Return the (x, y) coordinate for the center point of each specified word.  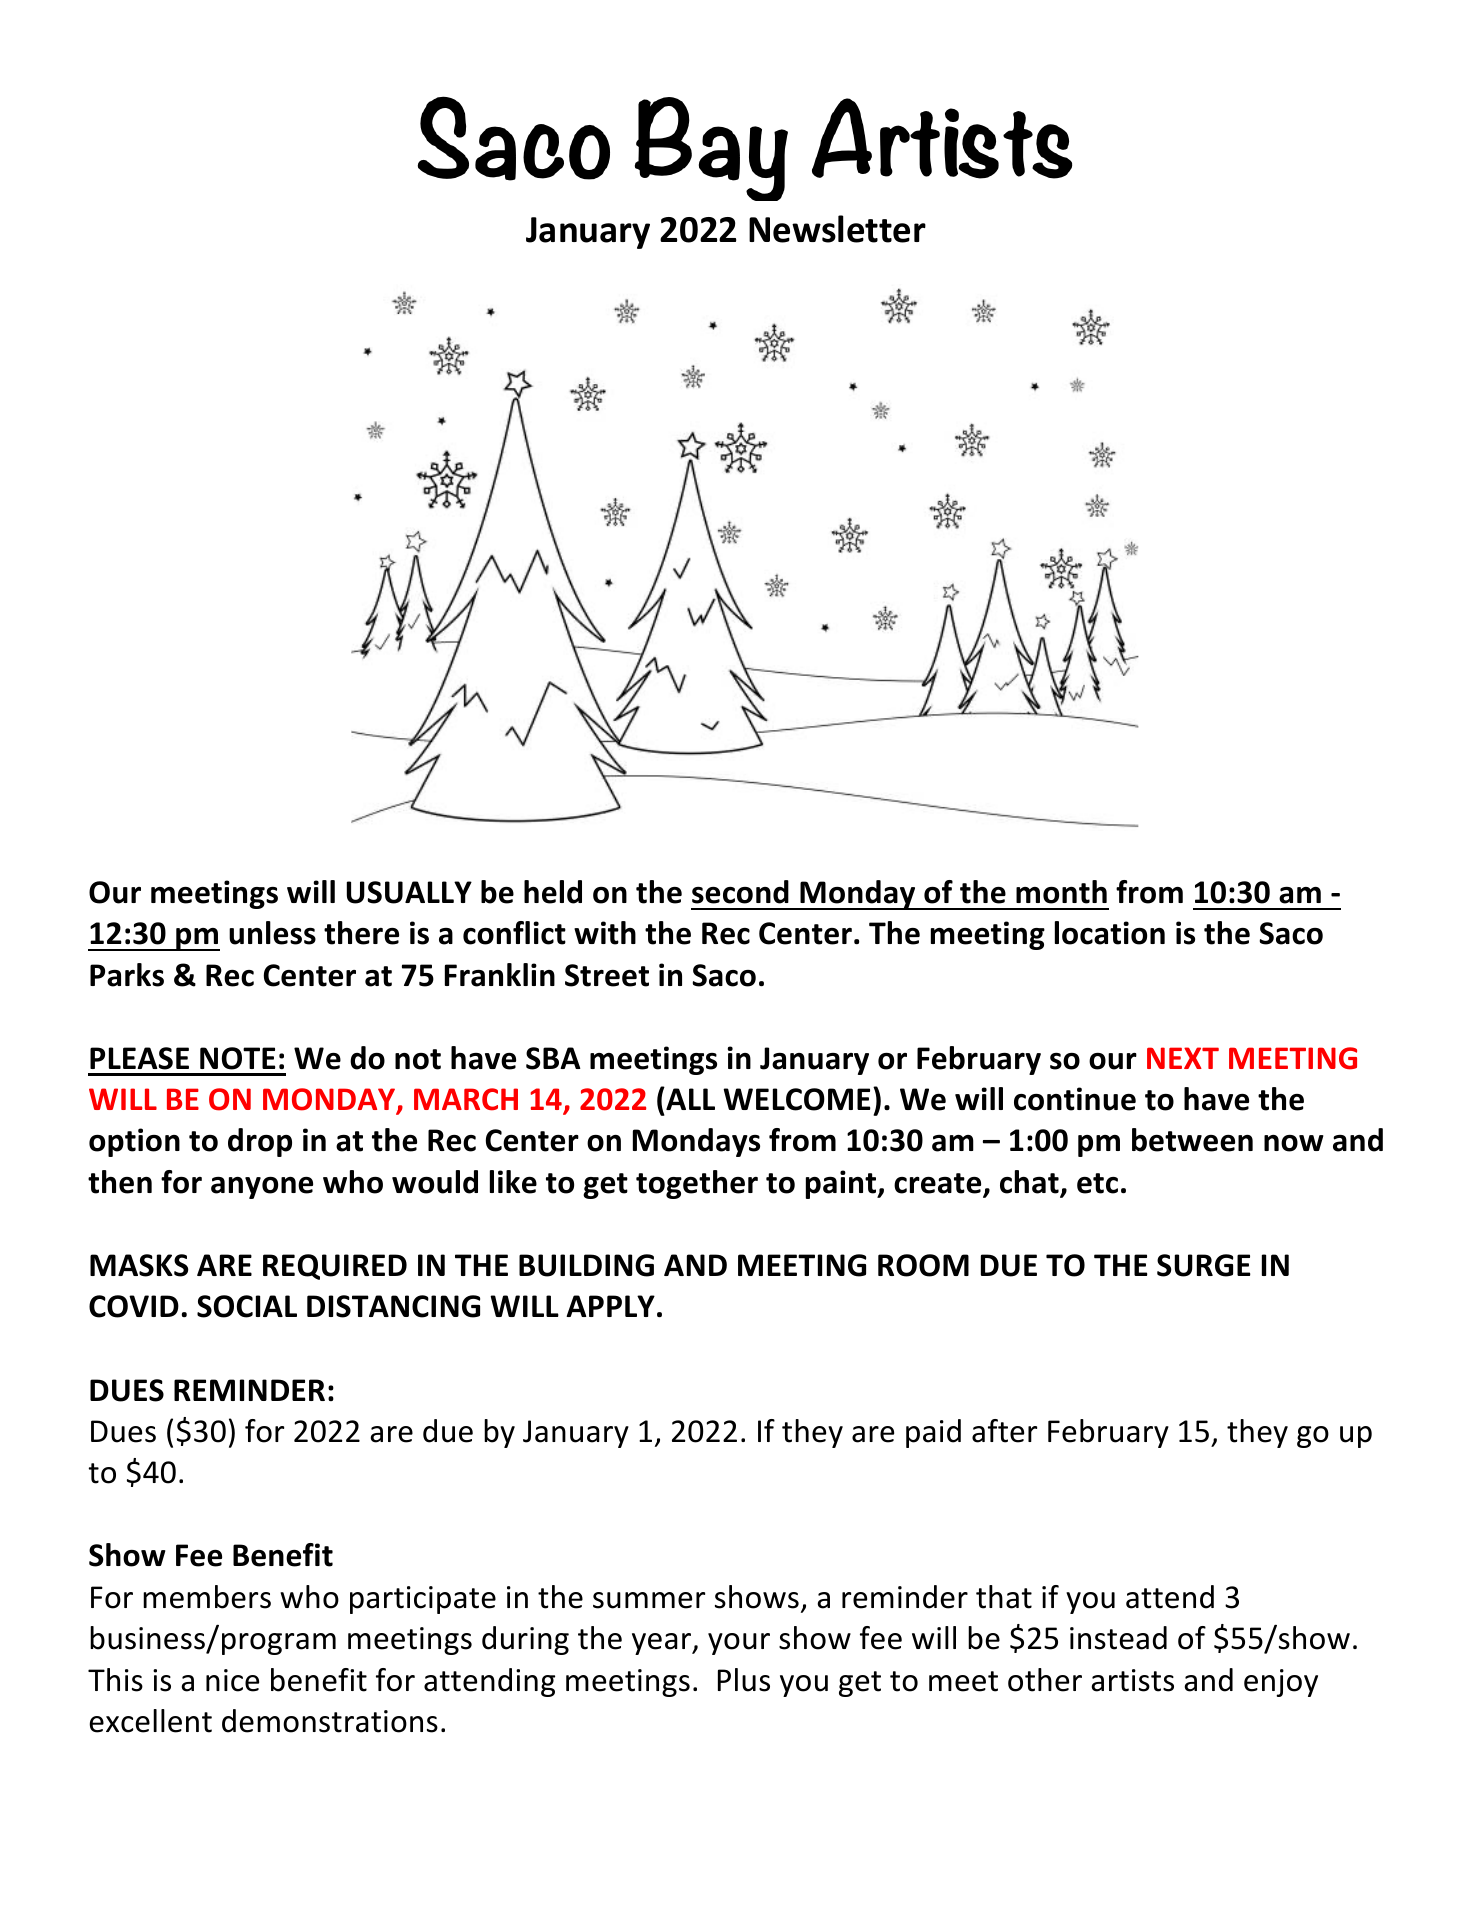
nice (232, 1680)
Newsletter (837, 229)
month (1061, 892)
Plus (744, 1680)
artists (1132, 1680)
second (740, 892)
